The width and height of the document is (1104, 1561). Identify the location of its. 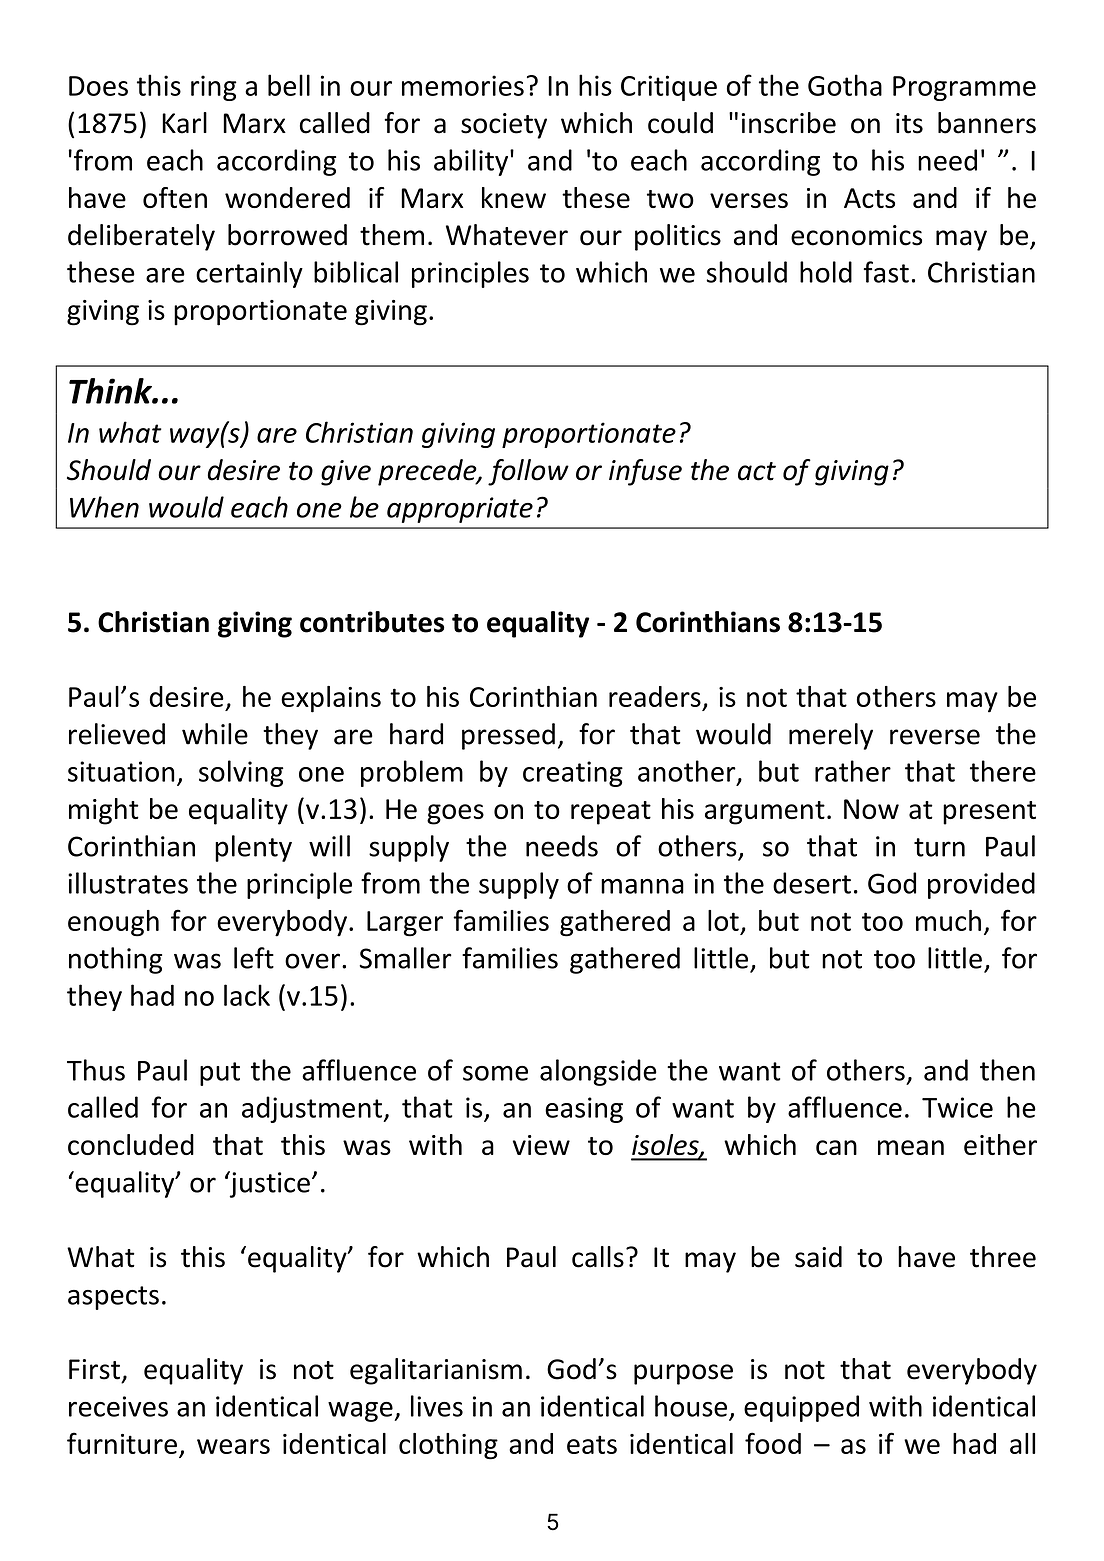
(909, 123).
